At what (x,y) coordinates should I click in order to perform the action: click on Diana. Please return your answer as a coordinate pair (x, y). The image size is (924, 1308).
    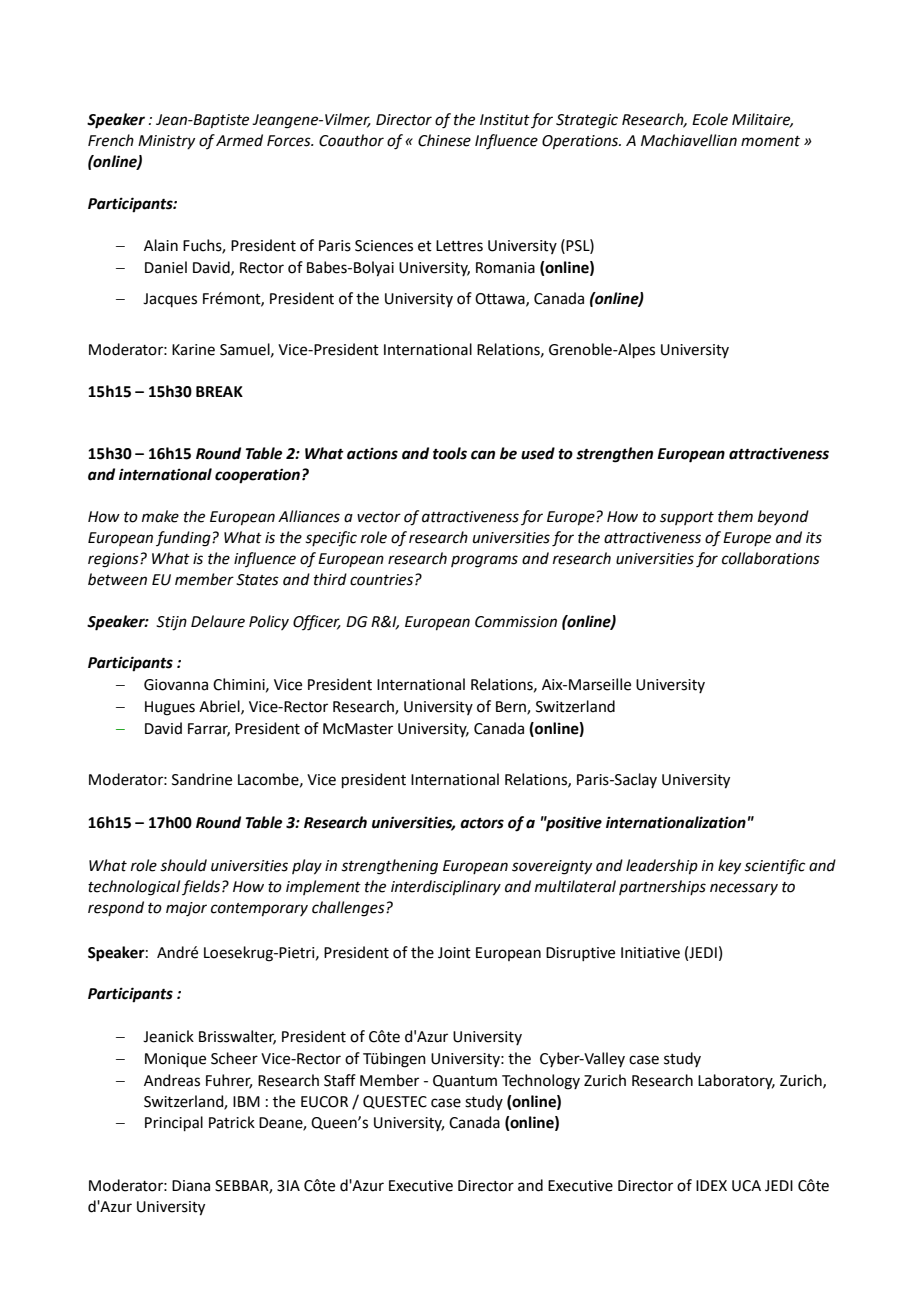
    Looking at the image, I should click on (191, 1186).
